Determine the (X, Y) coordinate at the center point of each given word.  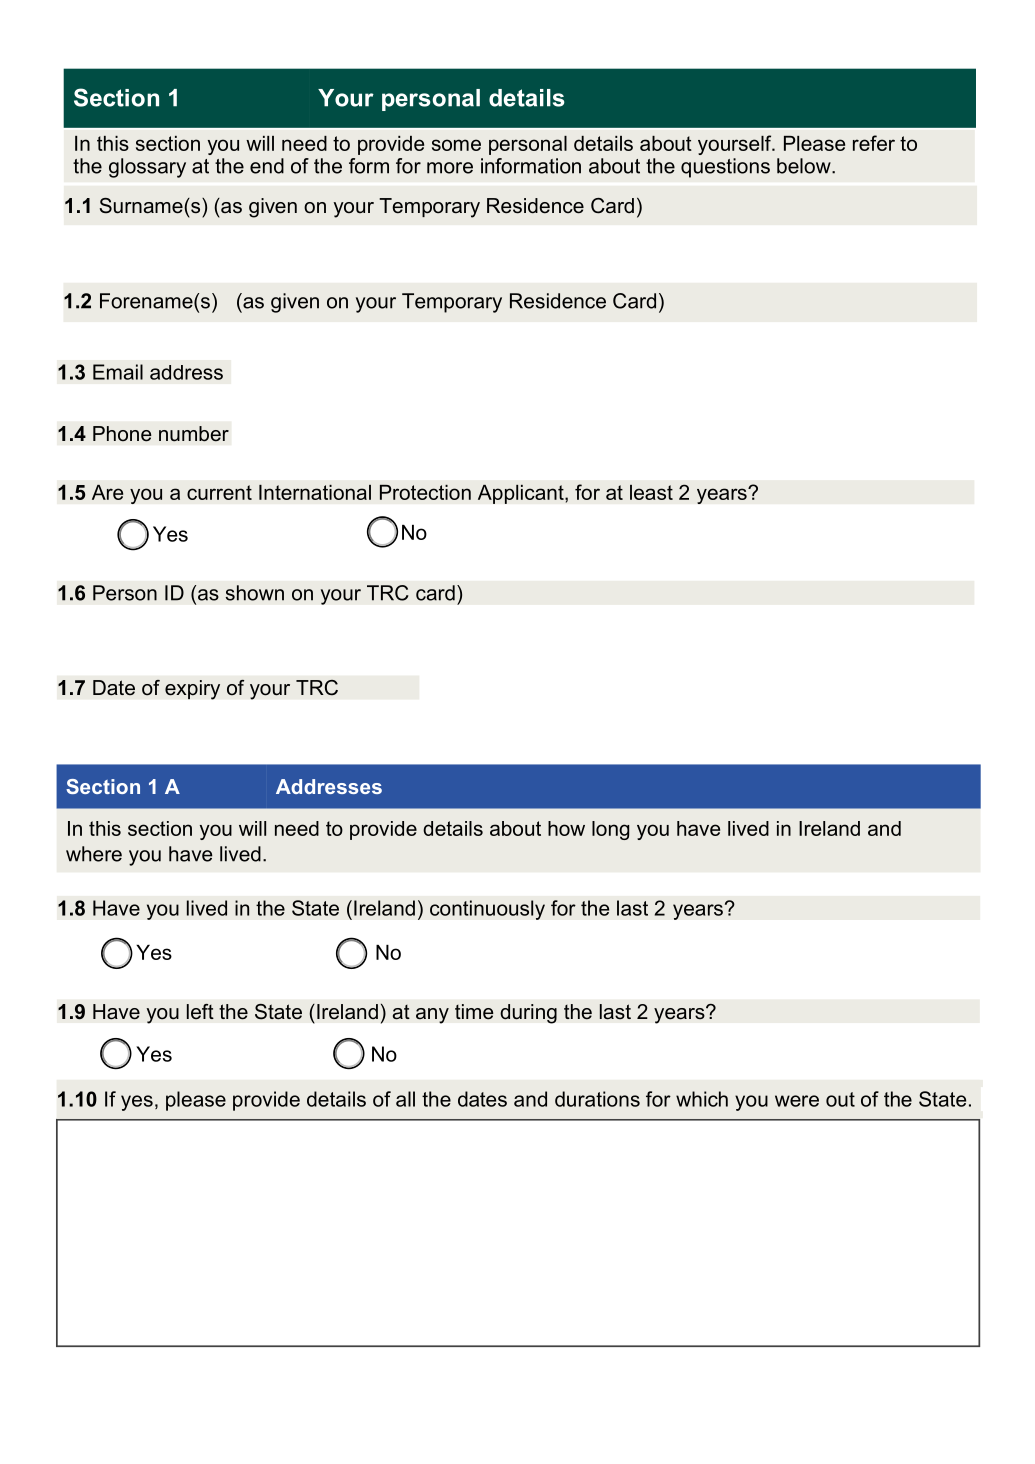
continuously (487, 910)
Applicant (522, 494)
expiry (192, 690)
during (528, 1014)
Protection (425, 492)
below (805, 166)
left (200, 1012)
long (610, 830)
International (315, 492)
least (651, 492)
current (219, 492)
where (94, 854)
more (450, 168)
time (474, 1012)
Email (118, 372)
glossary (147, 168)
